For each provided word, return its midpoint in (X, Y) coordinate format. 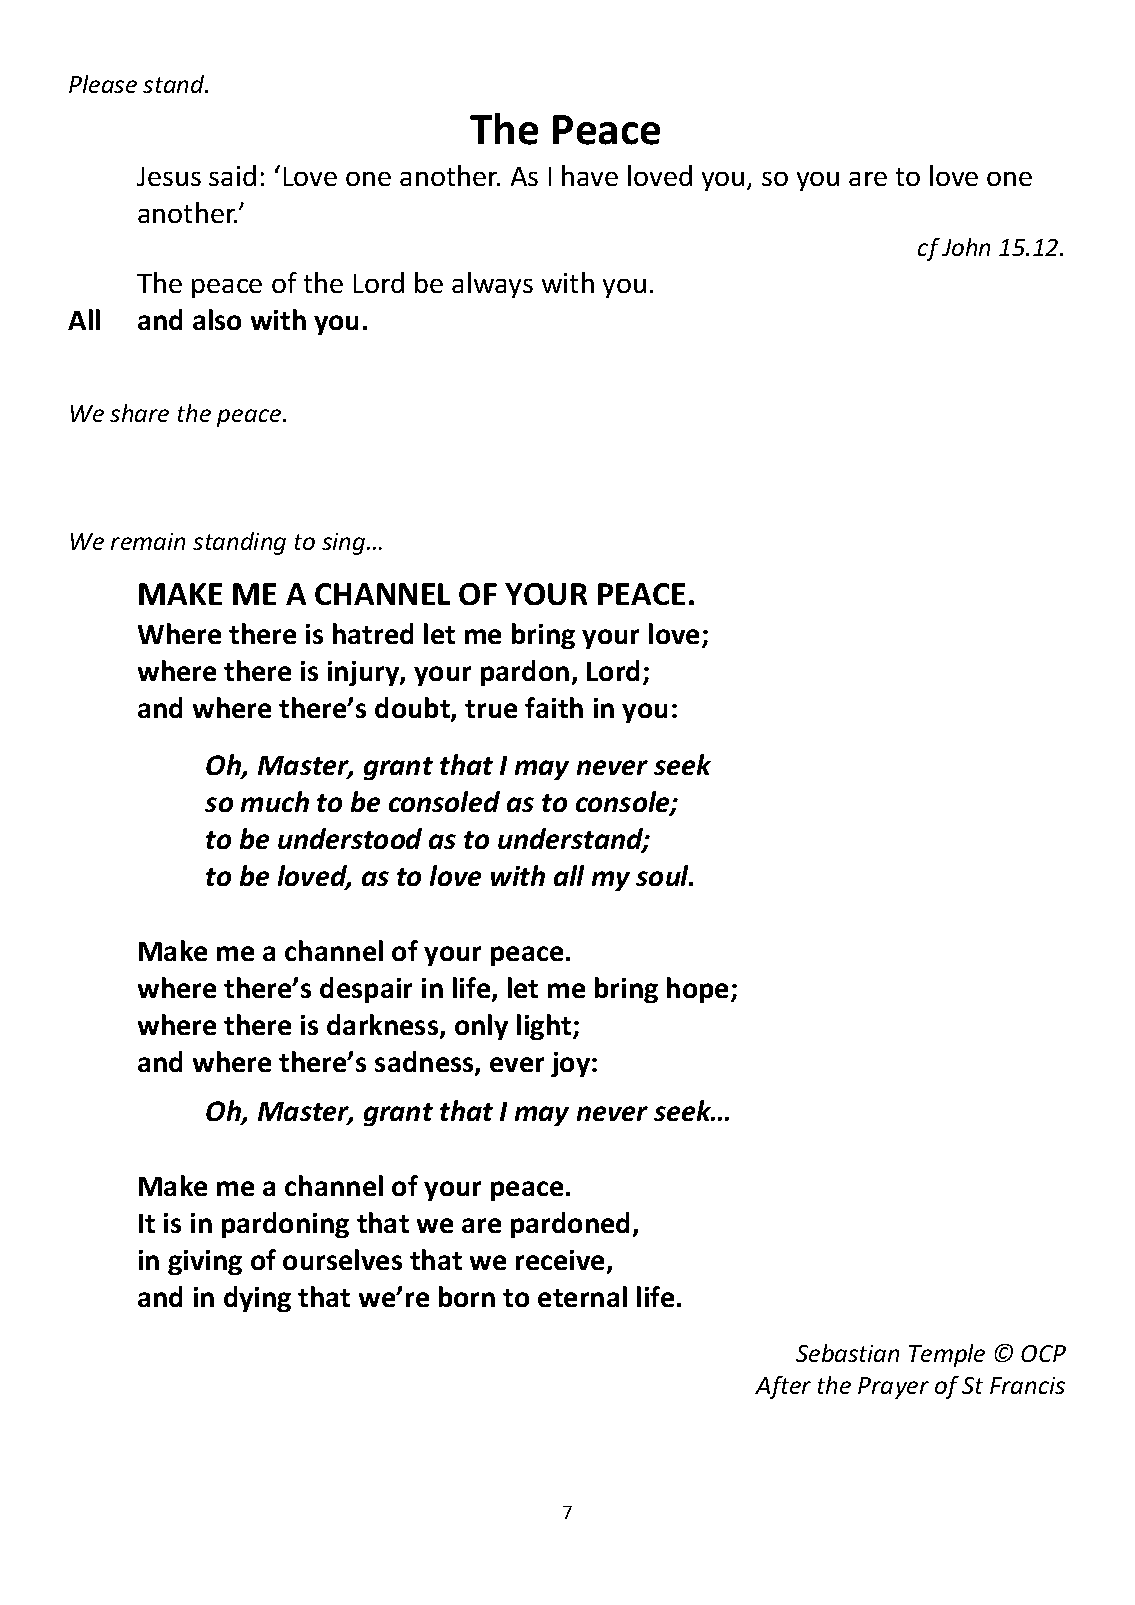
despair (366, 990)
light (545, 1027)
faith (554, 707)
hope (699, 990)
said (232, 175)
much (275, 801)
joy (572, 1064)
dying (257, 1299)
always (492, 285)
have (590, 175)
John (966, 247)
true (491, 709)
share (139, 413)
